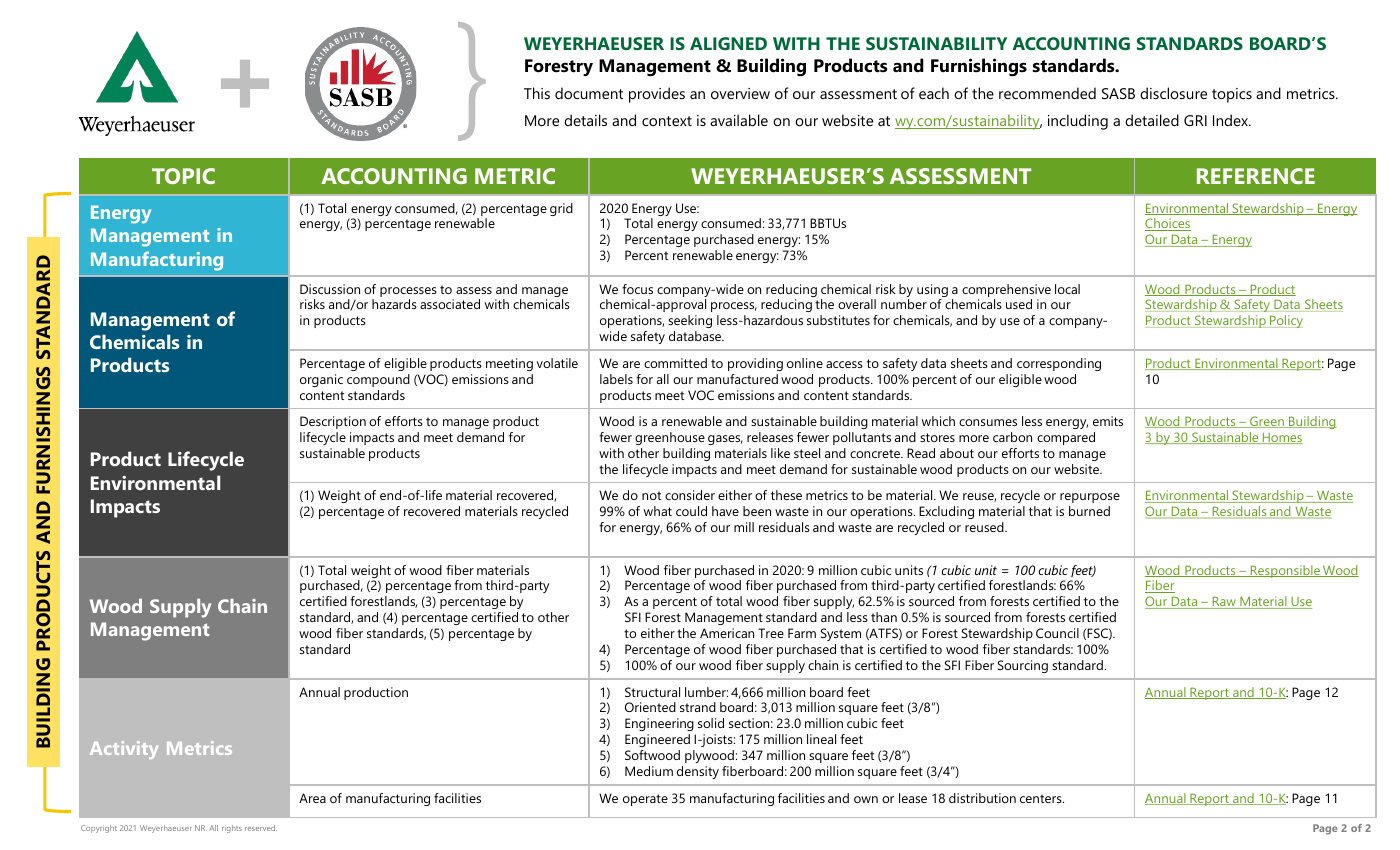  What do you see at coordinates (537, 93) in the image?
I see `This` at bounding box center [537, 93].
